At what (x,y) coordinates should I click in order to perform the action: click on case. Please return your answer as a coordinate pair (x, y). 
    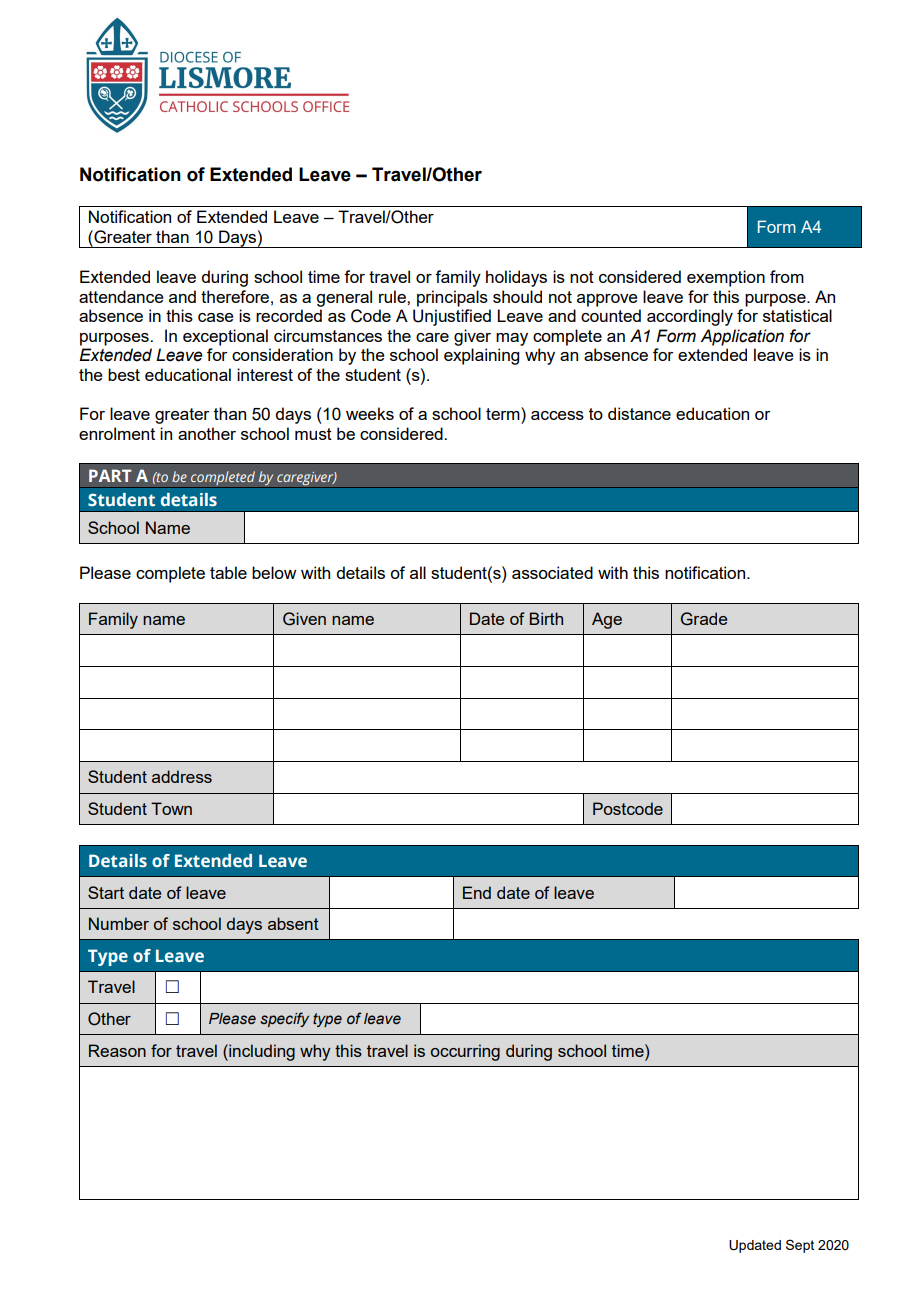
    Looking at the image, I should click on (216, 317).
